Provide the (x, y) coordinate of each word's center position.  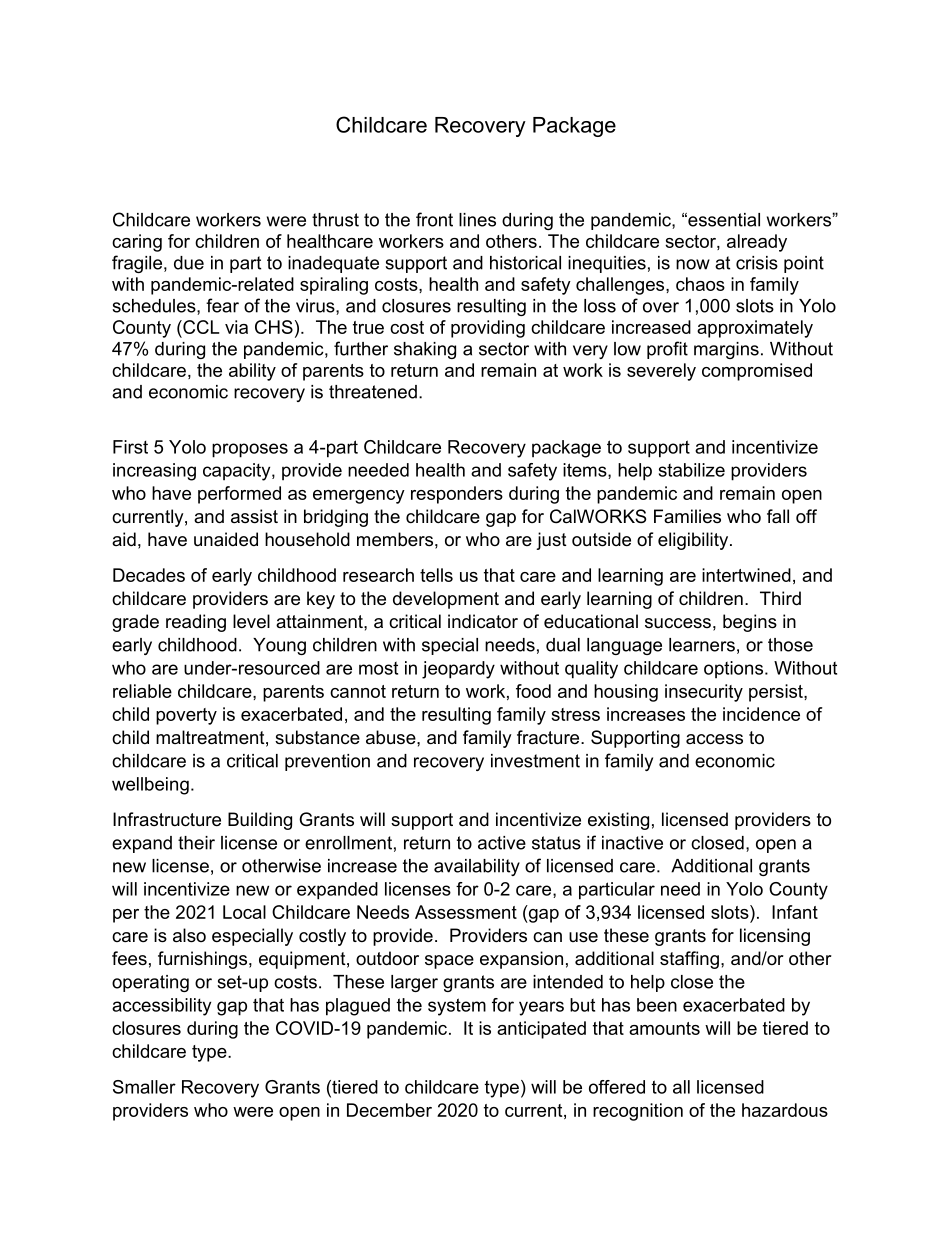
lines (477, 220)
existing (618, 821)
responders (457, 495)
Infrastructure (167, 819)
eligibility (694, 541)
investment (535, 761)
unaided (226, 539)
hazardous (785, 1110)
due (189, 263)
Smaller (144, 1087)
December (389, 1110)
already (757, 243)
